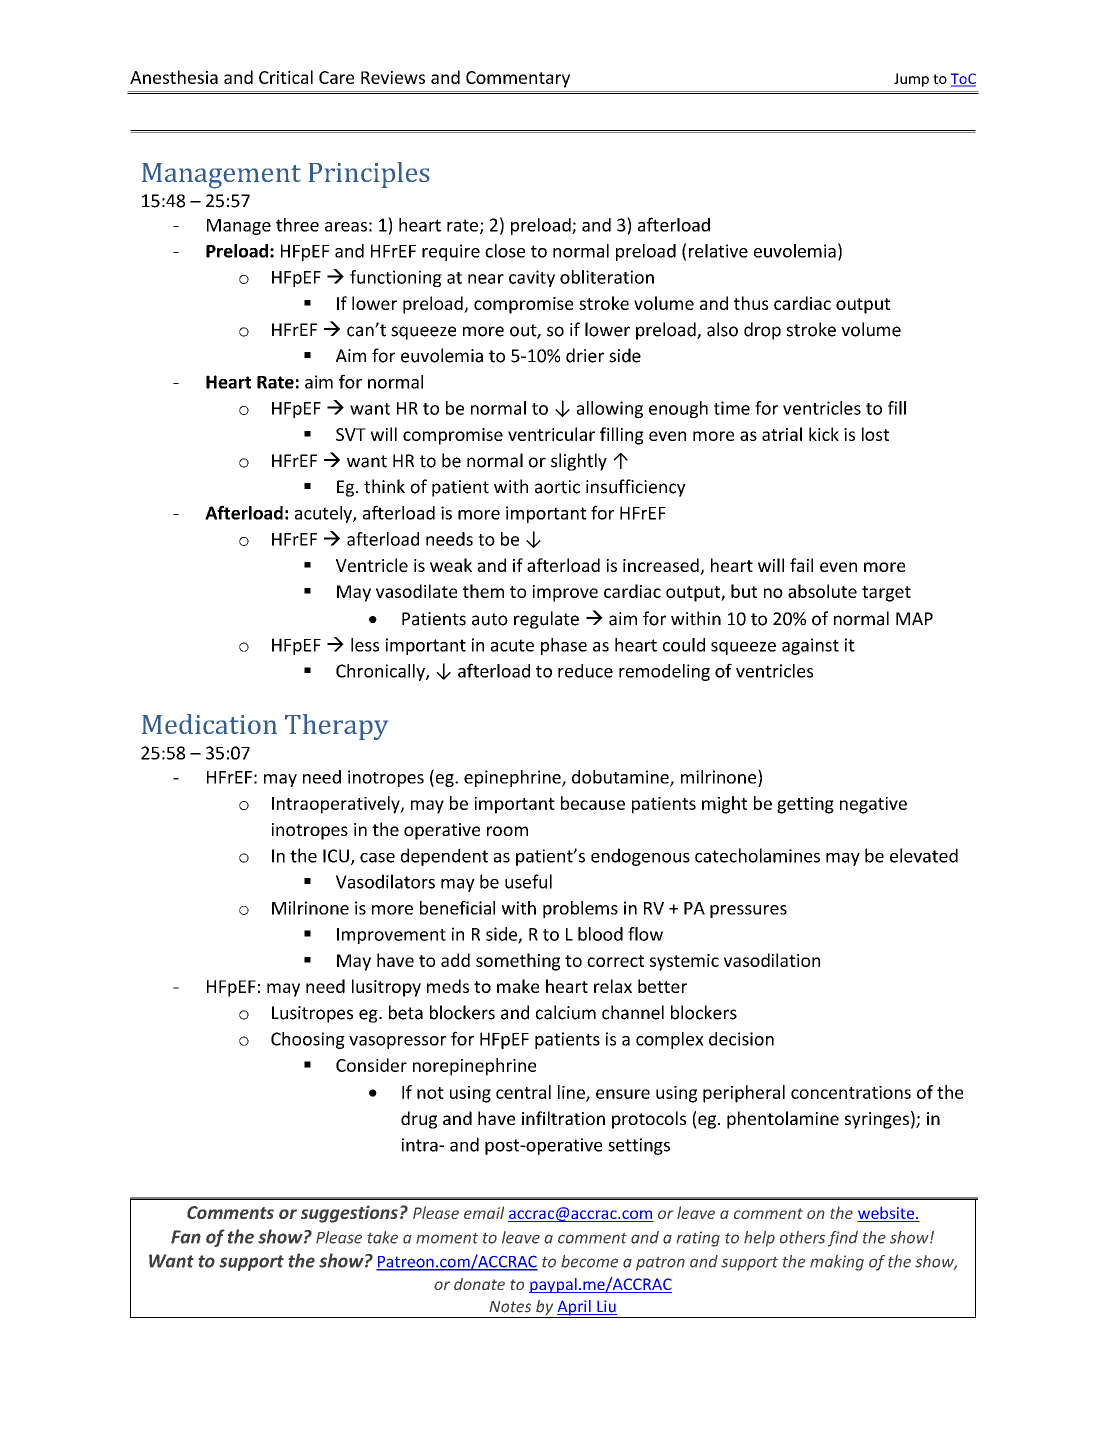  What do you see at coordinates (393, 77) in the image?
I see `Reviews` at bounding box center [393, 77].
